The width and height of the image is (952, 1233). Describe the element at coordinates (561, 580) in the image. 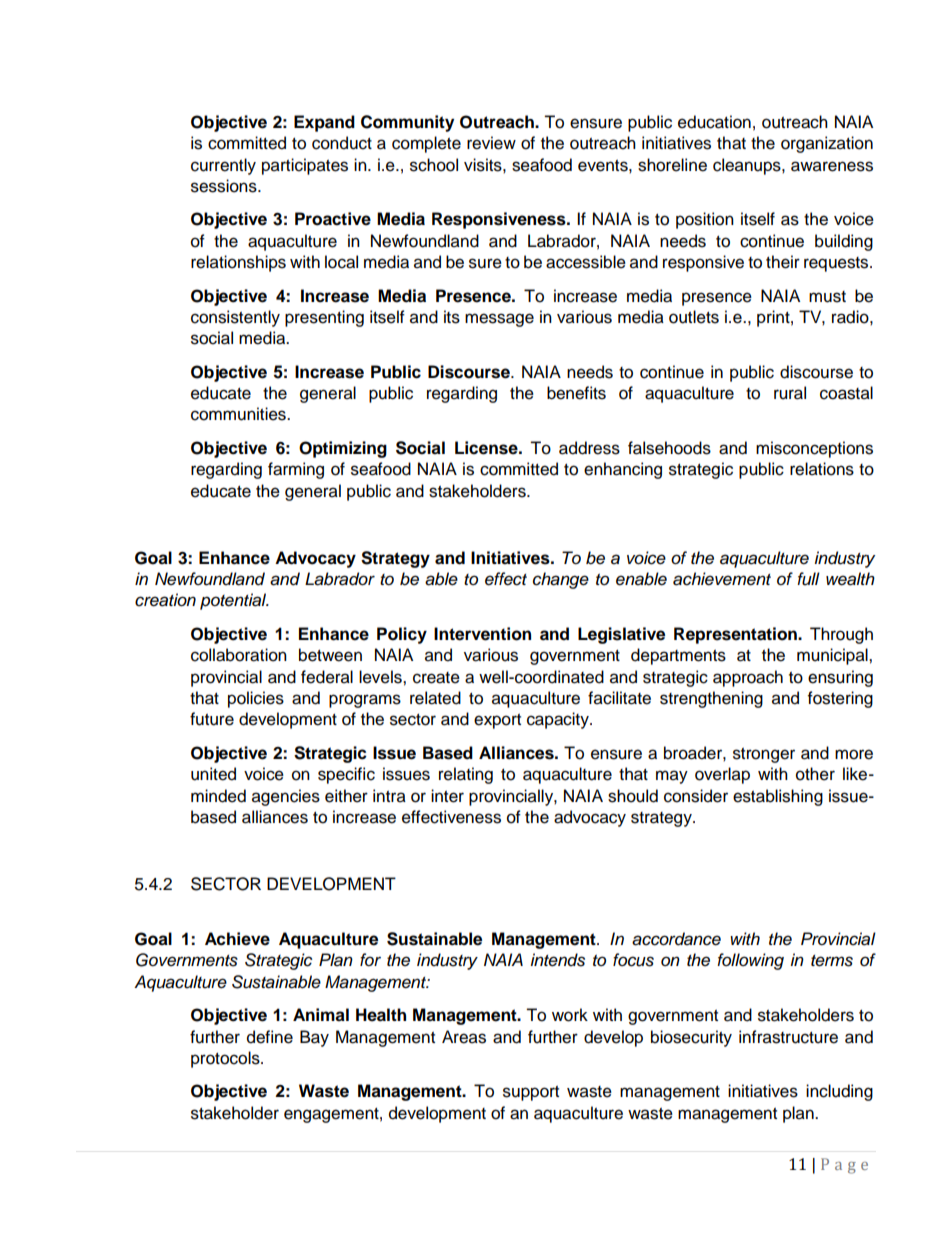

I see `change` at that location.
